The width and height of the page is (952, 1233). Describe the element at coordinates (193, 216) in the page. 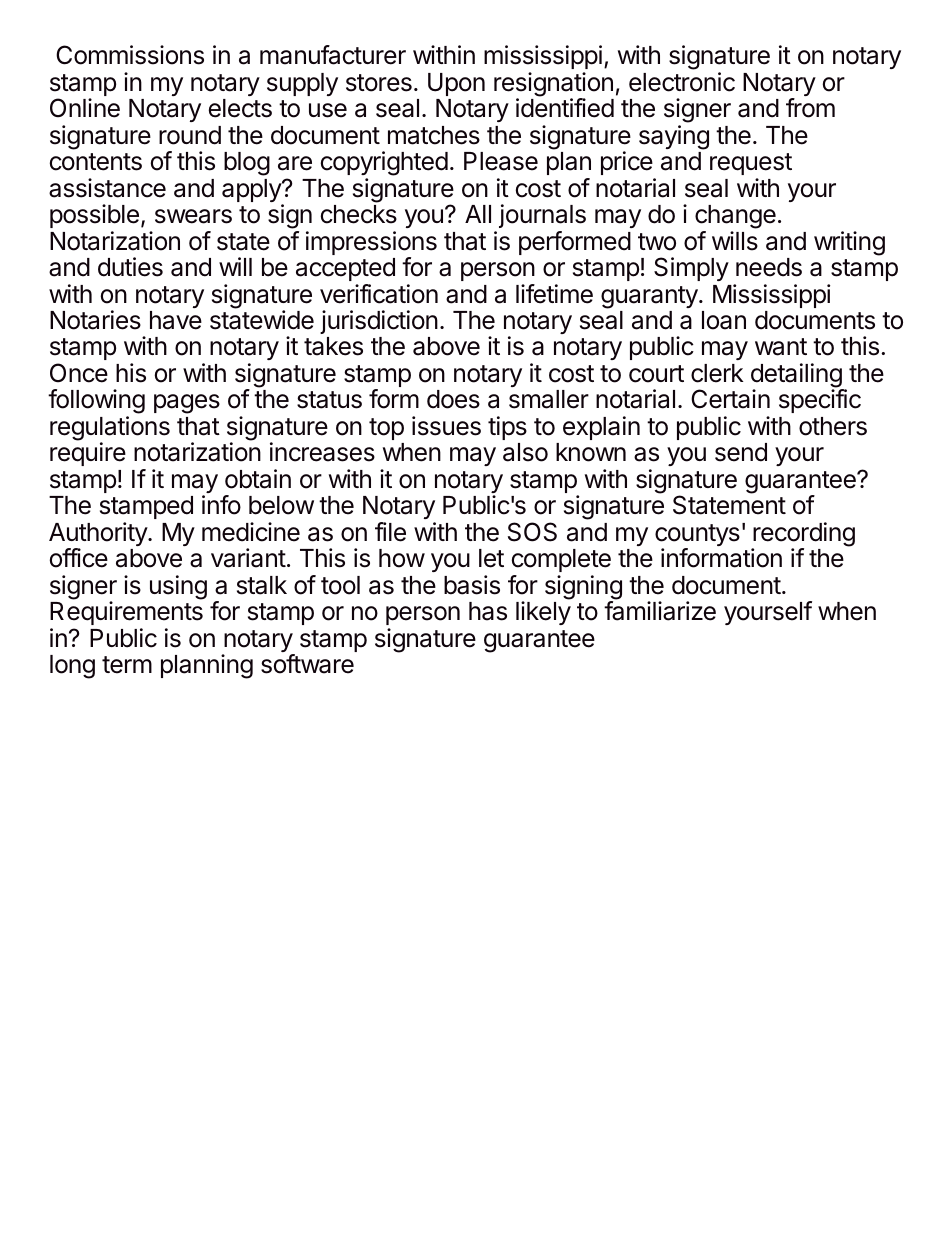

I see `swears` at that location.
